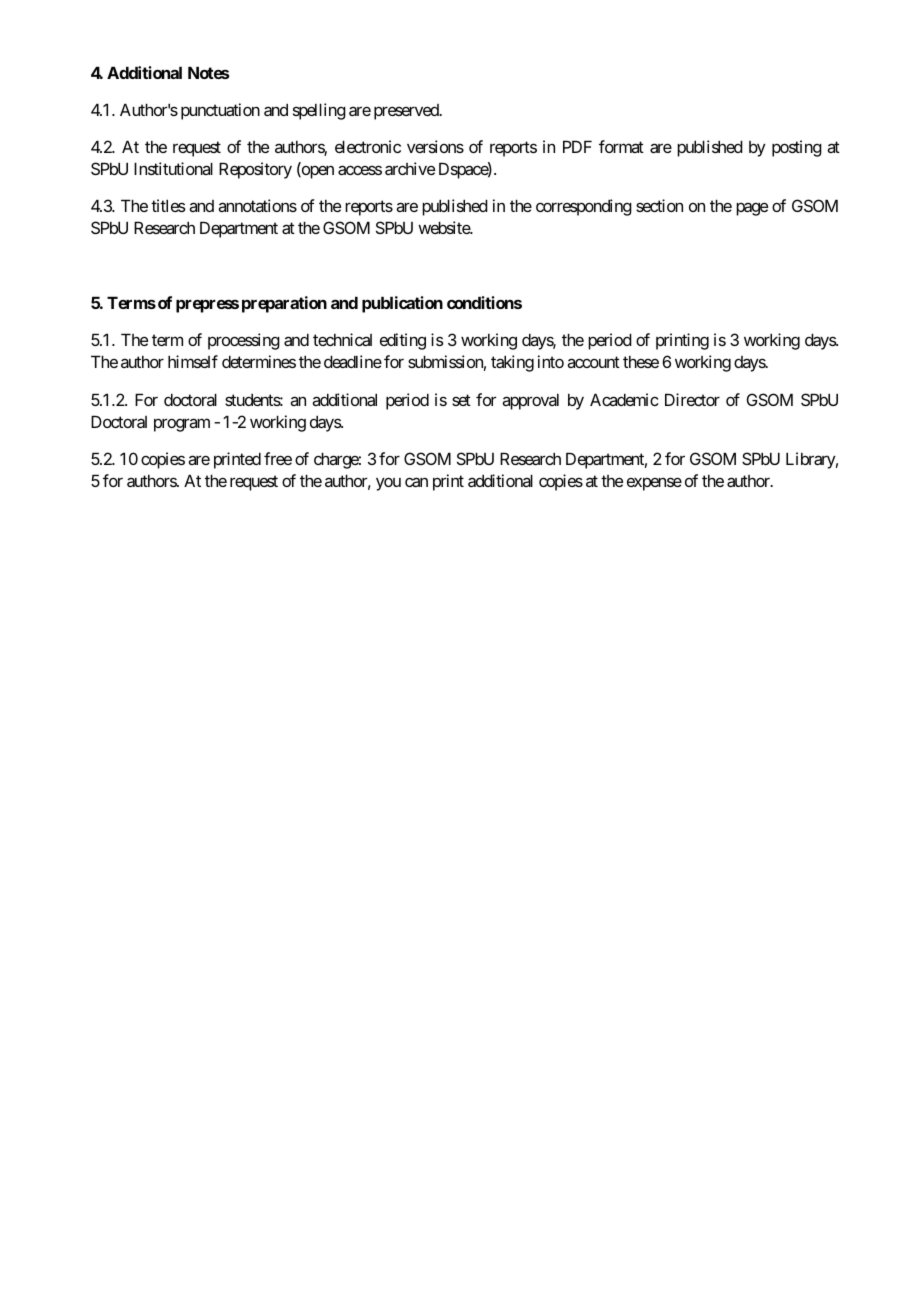 Image resolution: width=903 pixels, height=1316 pixels. I want to click on page, so click(752, 209).
